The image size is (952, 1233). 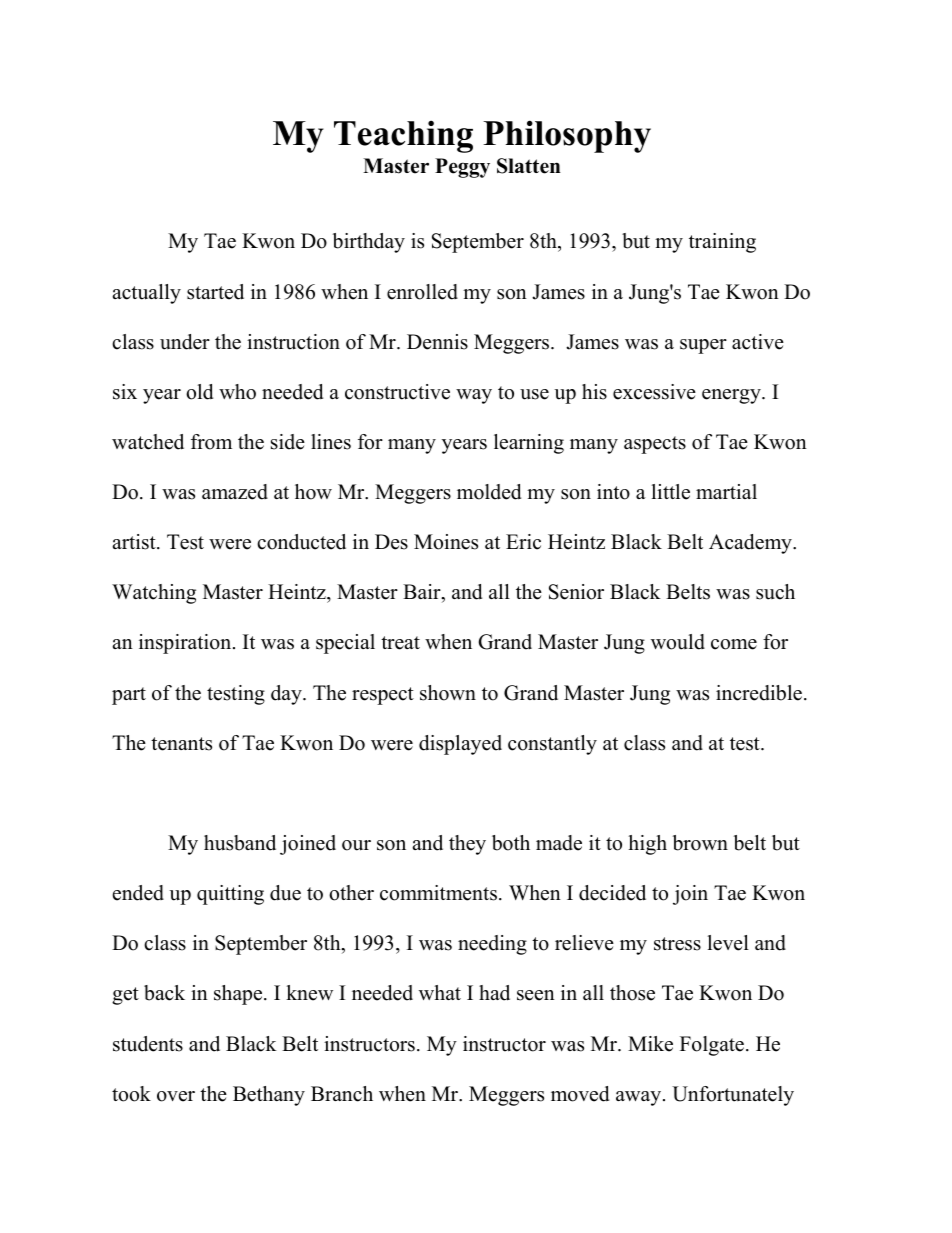 I want to click on started, so click(x=215, y=292).
